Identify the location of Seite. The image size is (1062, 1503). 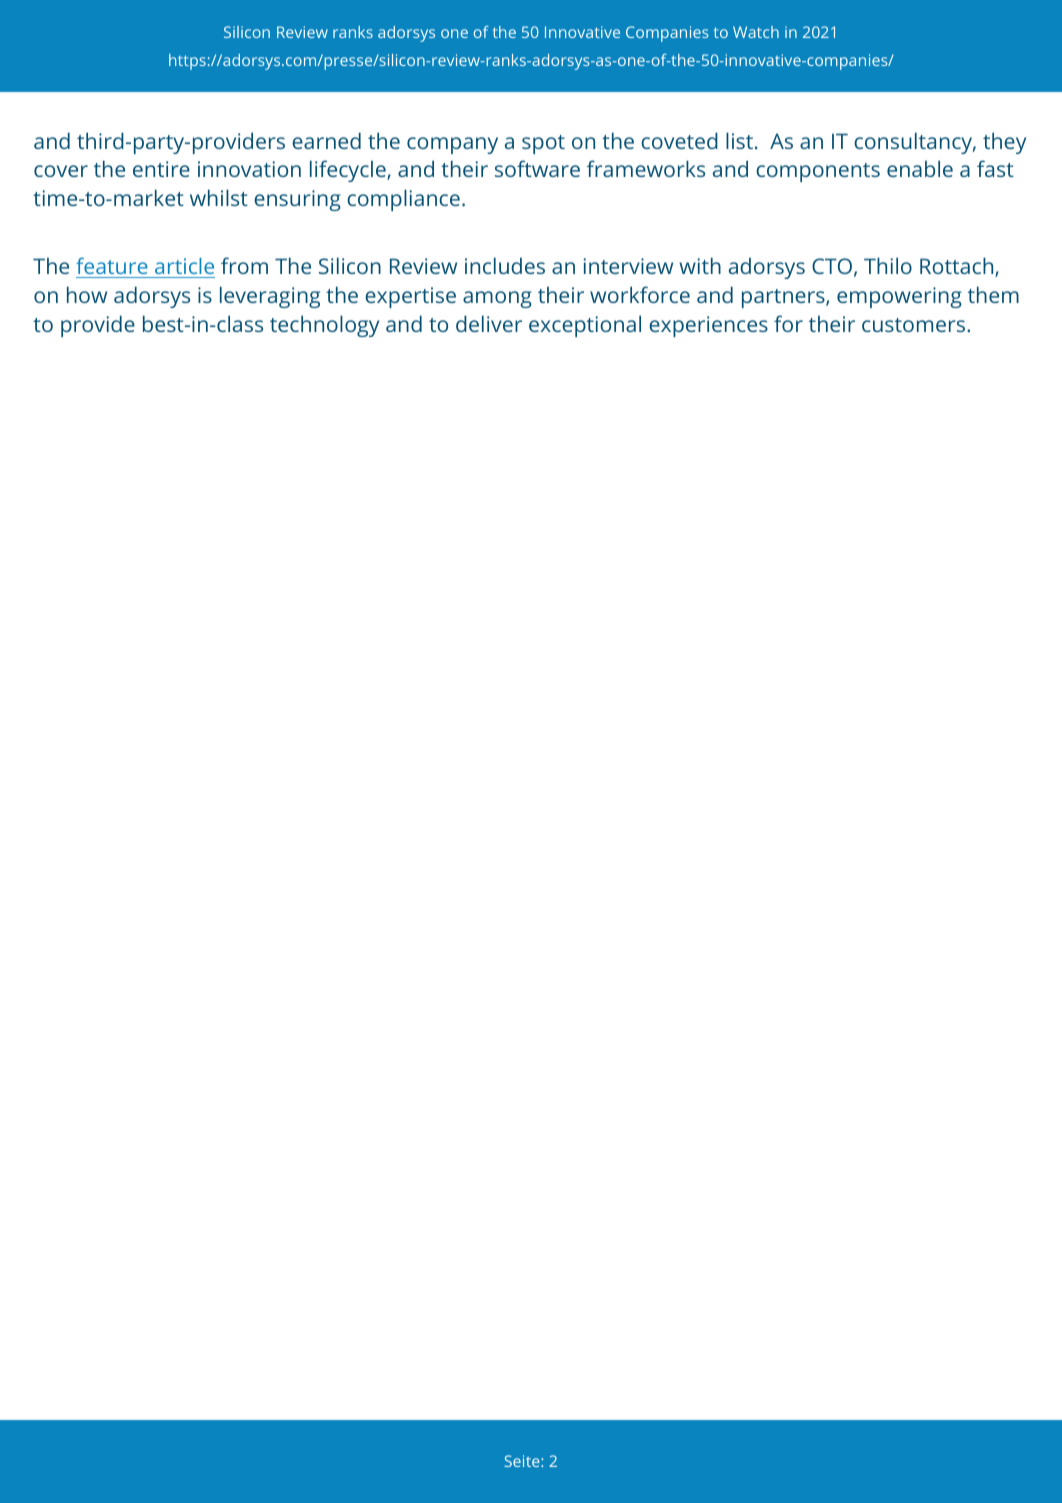
(523, 1461).
